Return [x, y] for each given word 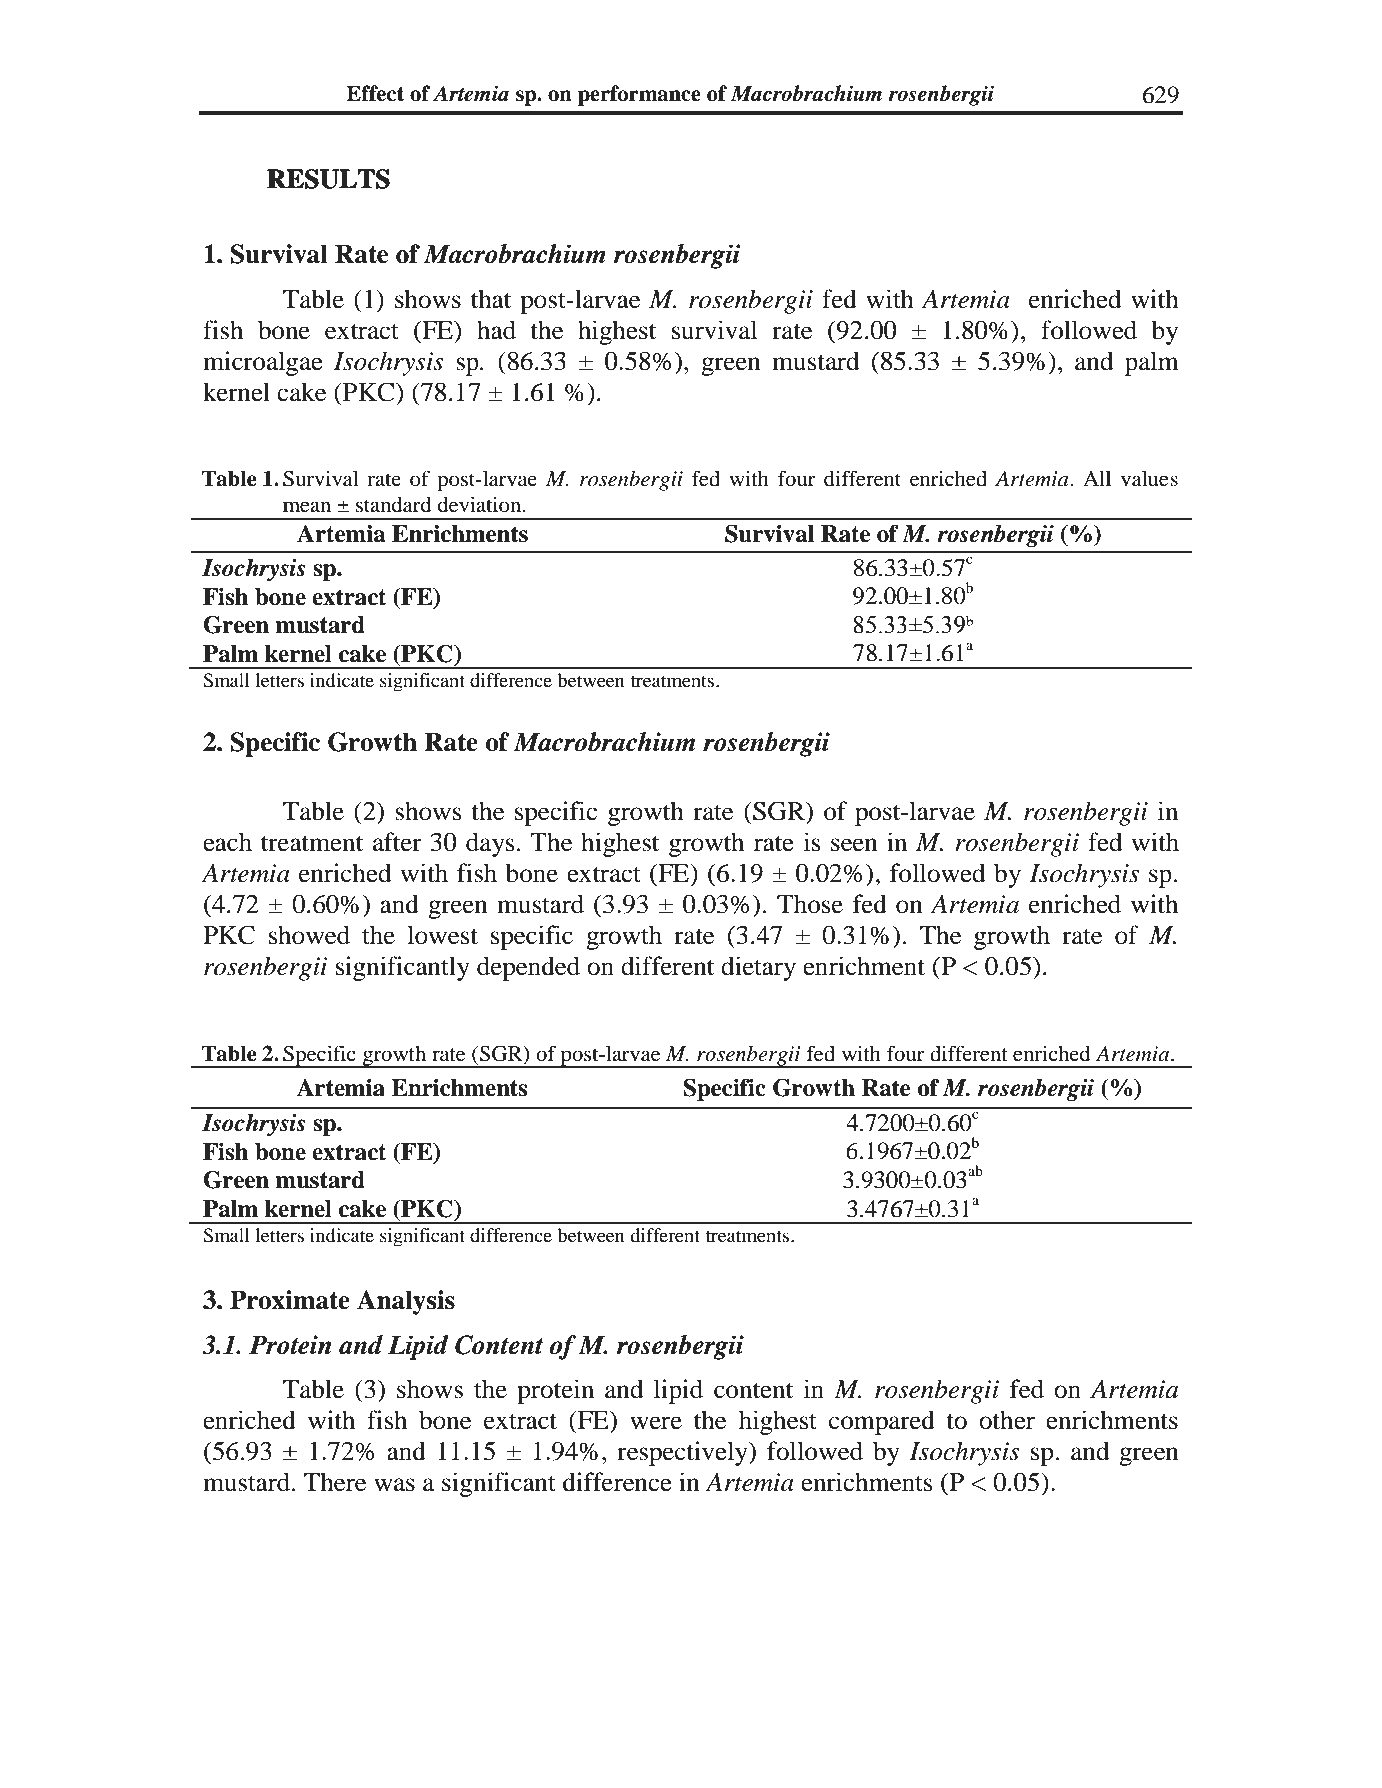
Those [810, 904]
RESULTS [328, 179]
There [335, 1482]
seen [854, 845]
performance [639, 95]
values [1149, 478]
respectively [683, 1453]
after [397, 842]
